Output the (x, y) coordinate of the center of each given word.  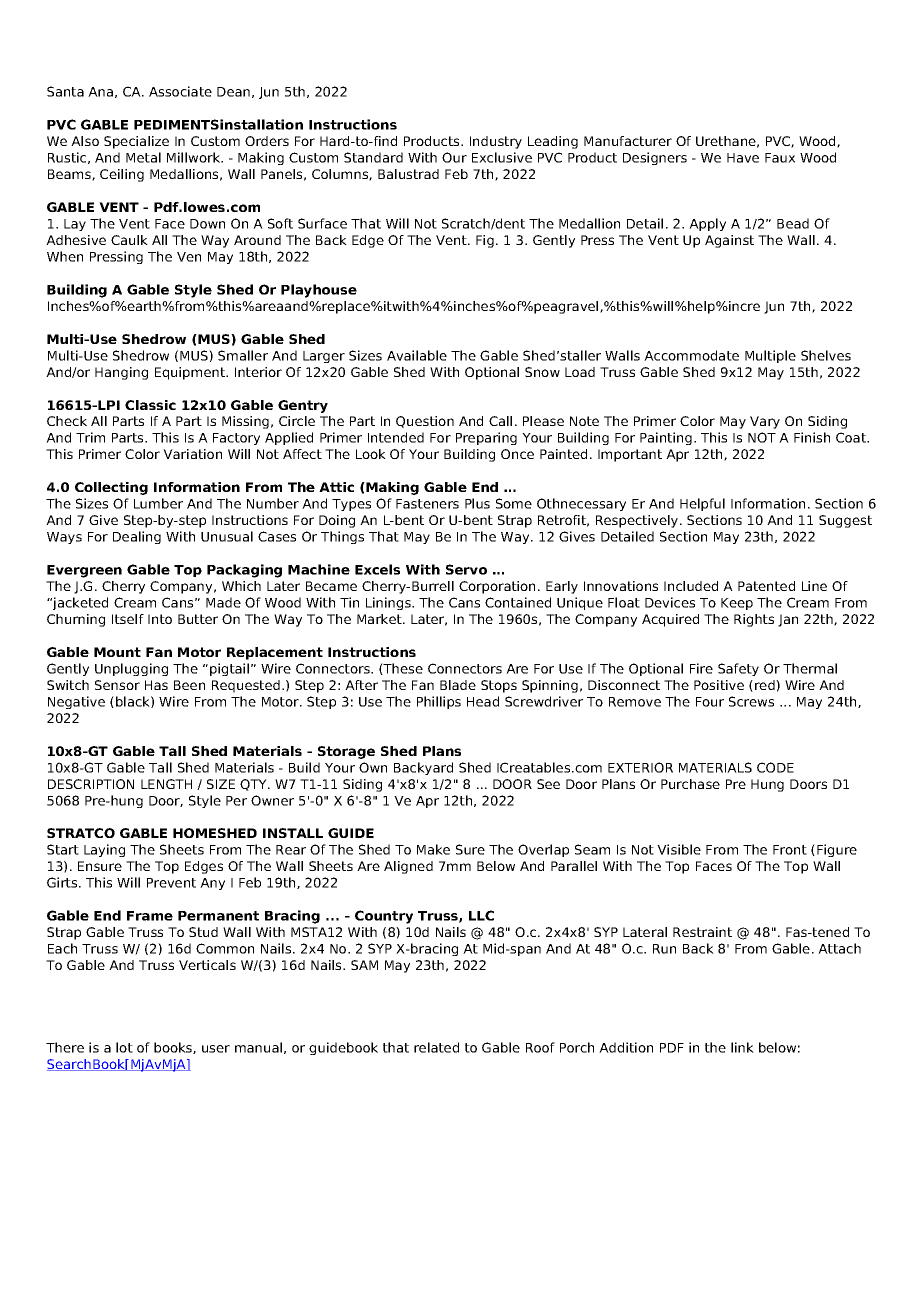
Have (743, 158)
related (436, 1047)
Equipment (191, 373)
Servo (466, 569)
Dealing (137, 537)
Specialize (136, 142)
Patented (766, 586)
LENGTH (166, 784)
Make (433, 849)
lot (124, 1047)
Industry (496, 142)
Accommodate (691, 355)
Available (417, 355)
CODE (775, 767)
